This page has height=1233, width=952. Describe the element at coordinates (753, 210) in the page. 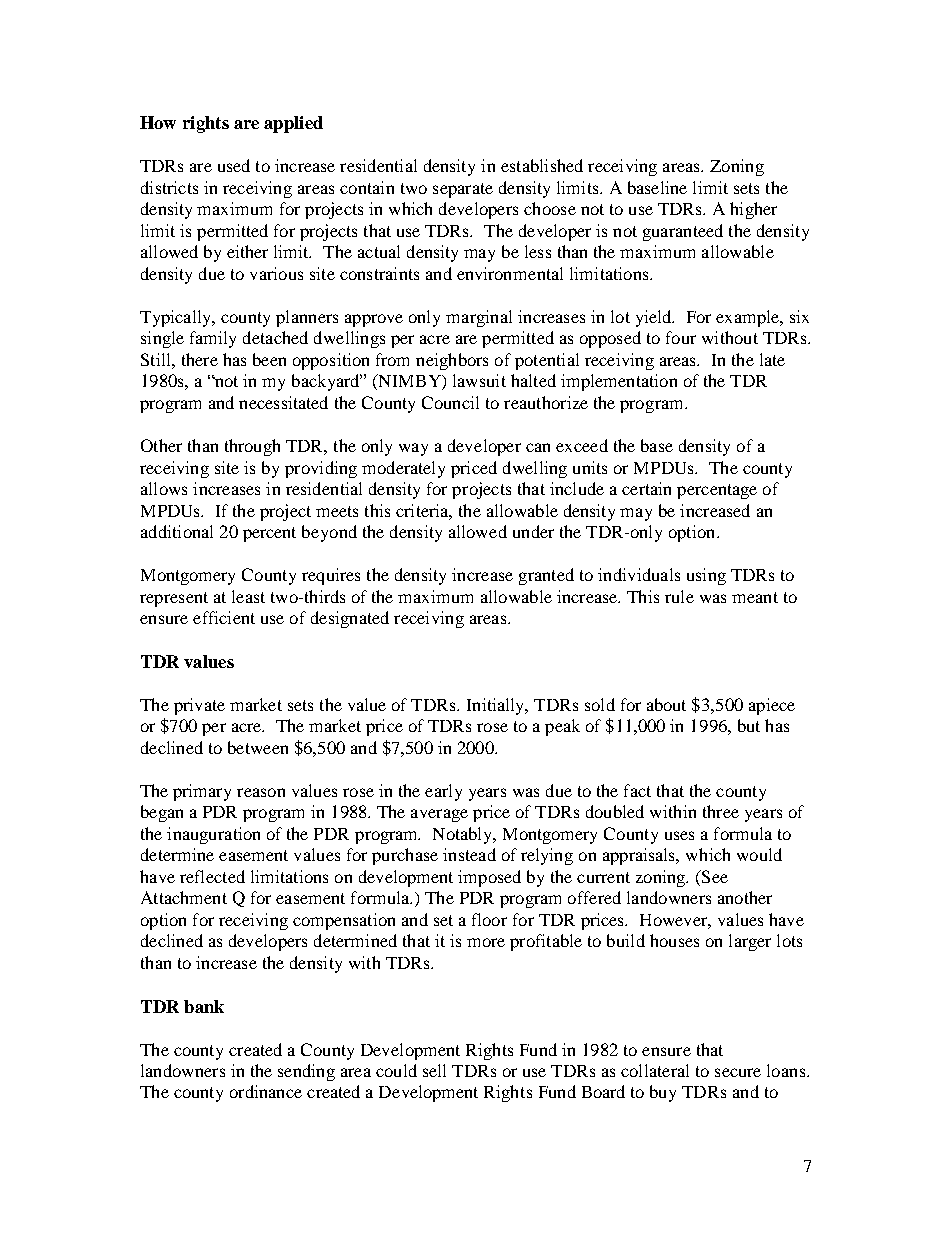

I see `higher` at that location.
